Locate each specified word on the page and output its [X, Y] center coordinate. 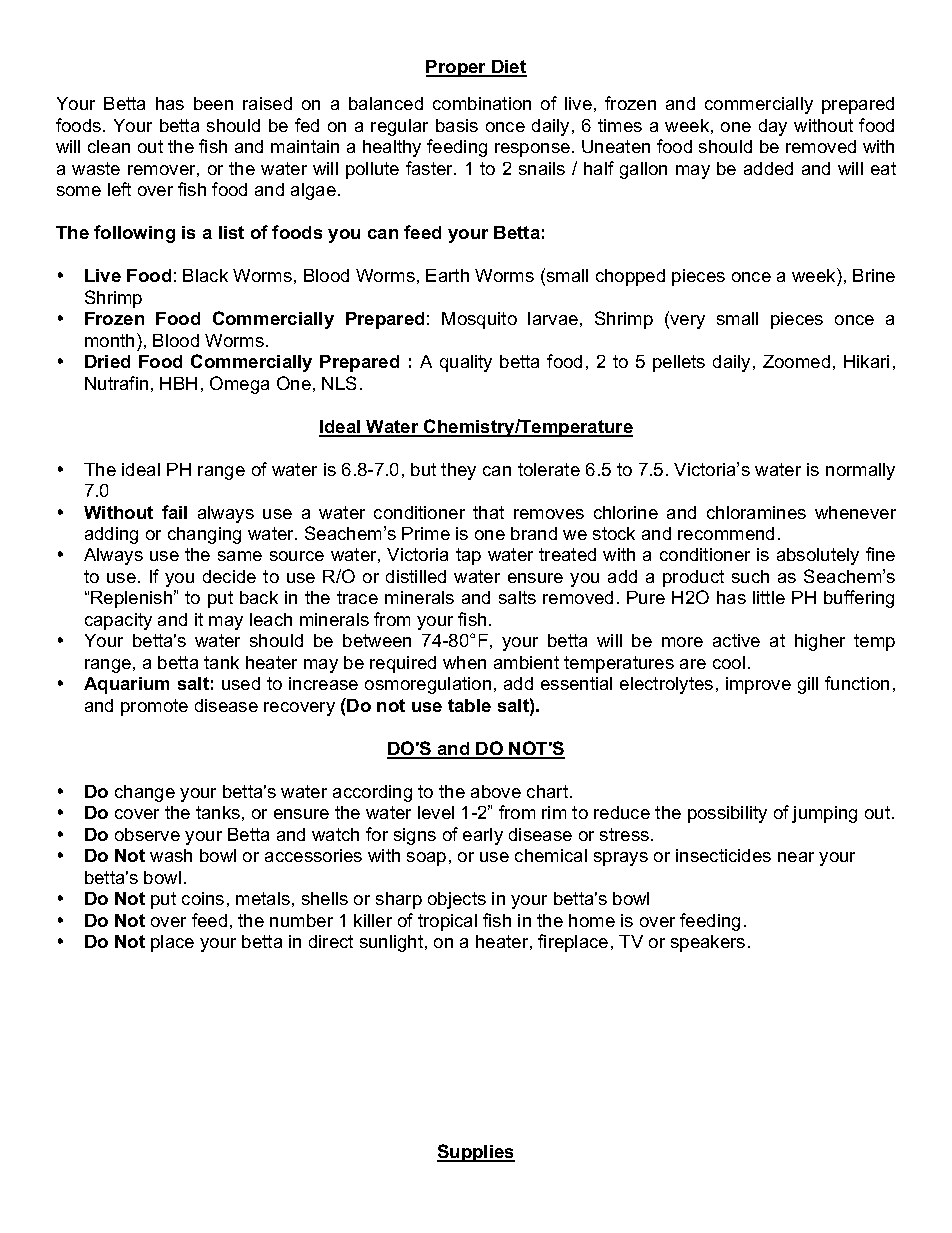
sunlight [393, 943]
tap [468, 556]
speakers [708, 943]
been [213, 103]
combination [482, 103]
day [773, 127]
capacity [118, 621]
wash [171, 855]
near [796, 857]
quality [466, 363]
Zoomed [796, 361]
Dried [107, 361]
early [483, 836]
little [769, 597]
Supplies [476, 1153]
